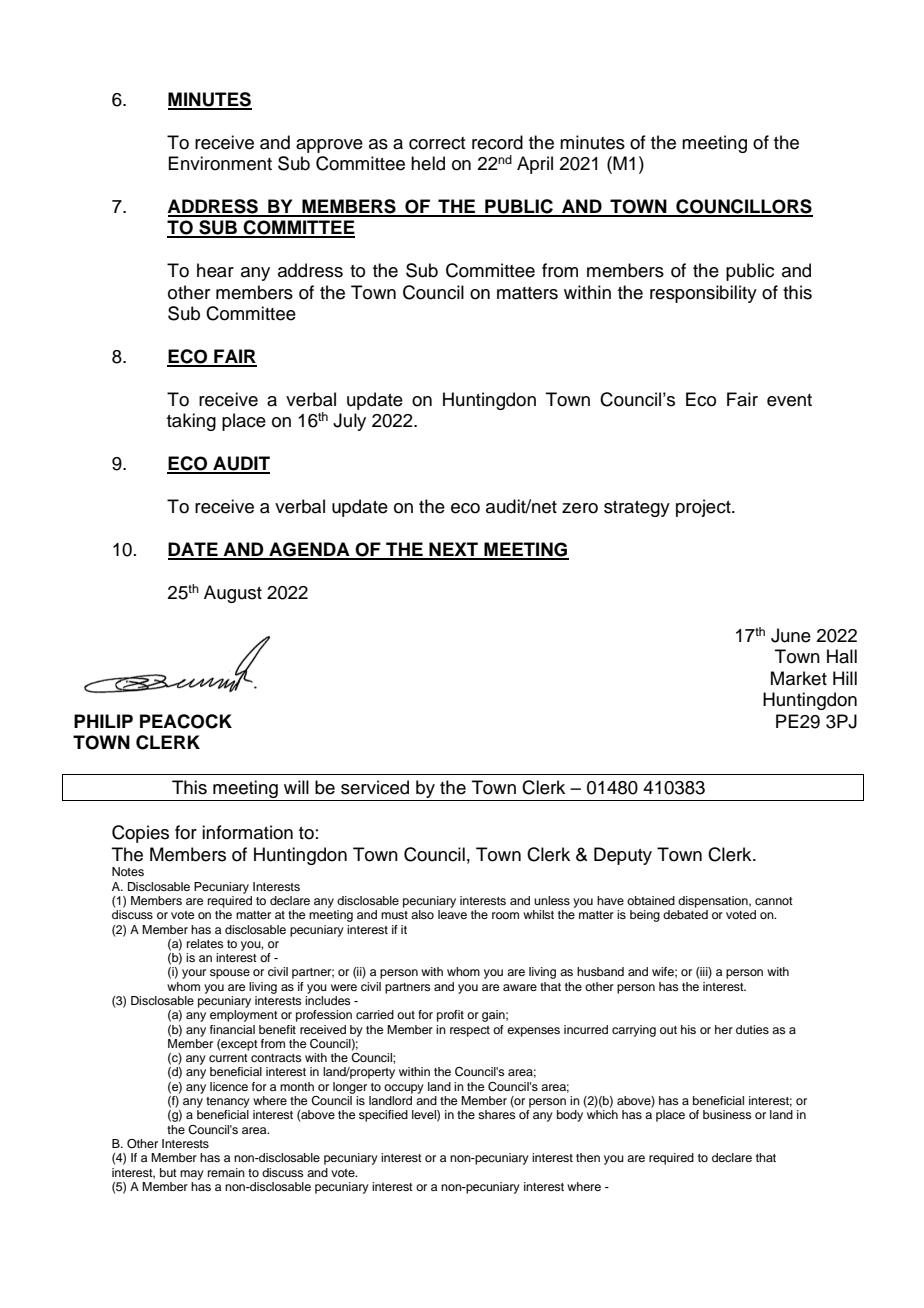 The width and height of the page is (924, 1308). What do you see at coordinates (580, 508) in the page?
I see `zero` at bounding box center [580, 508].
